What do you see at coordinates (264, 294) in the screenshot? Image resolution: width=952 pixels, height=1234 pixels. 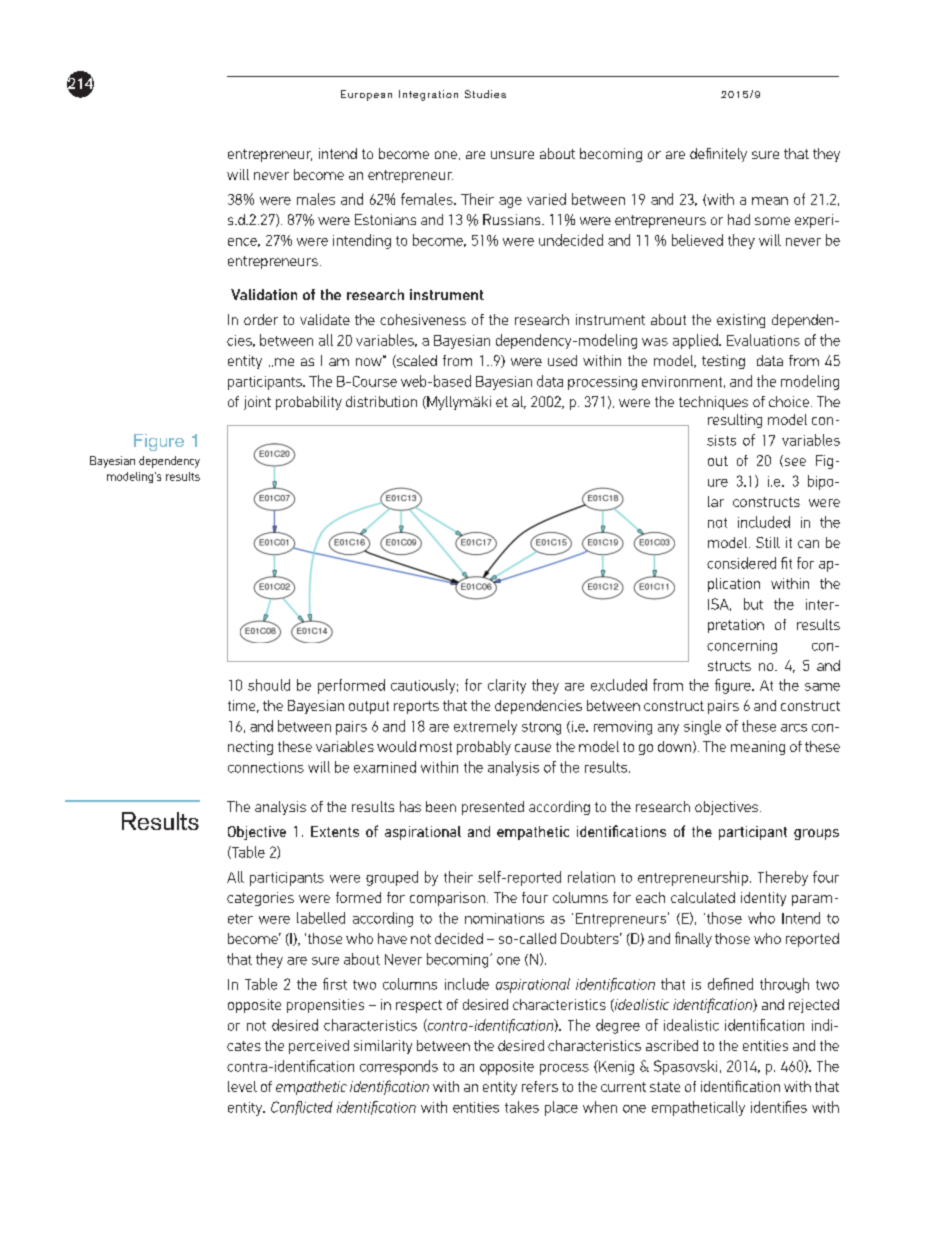 I see `Validation` at bounding box center [264, 294].
